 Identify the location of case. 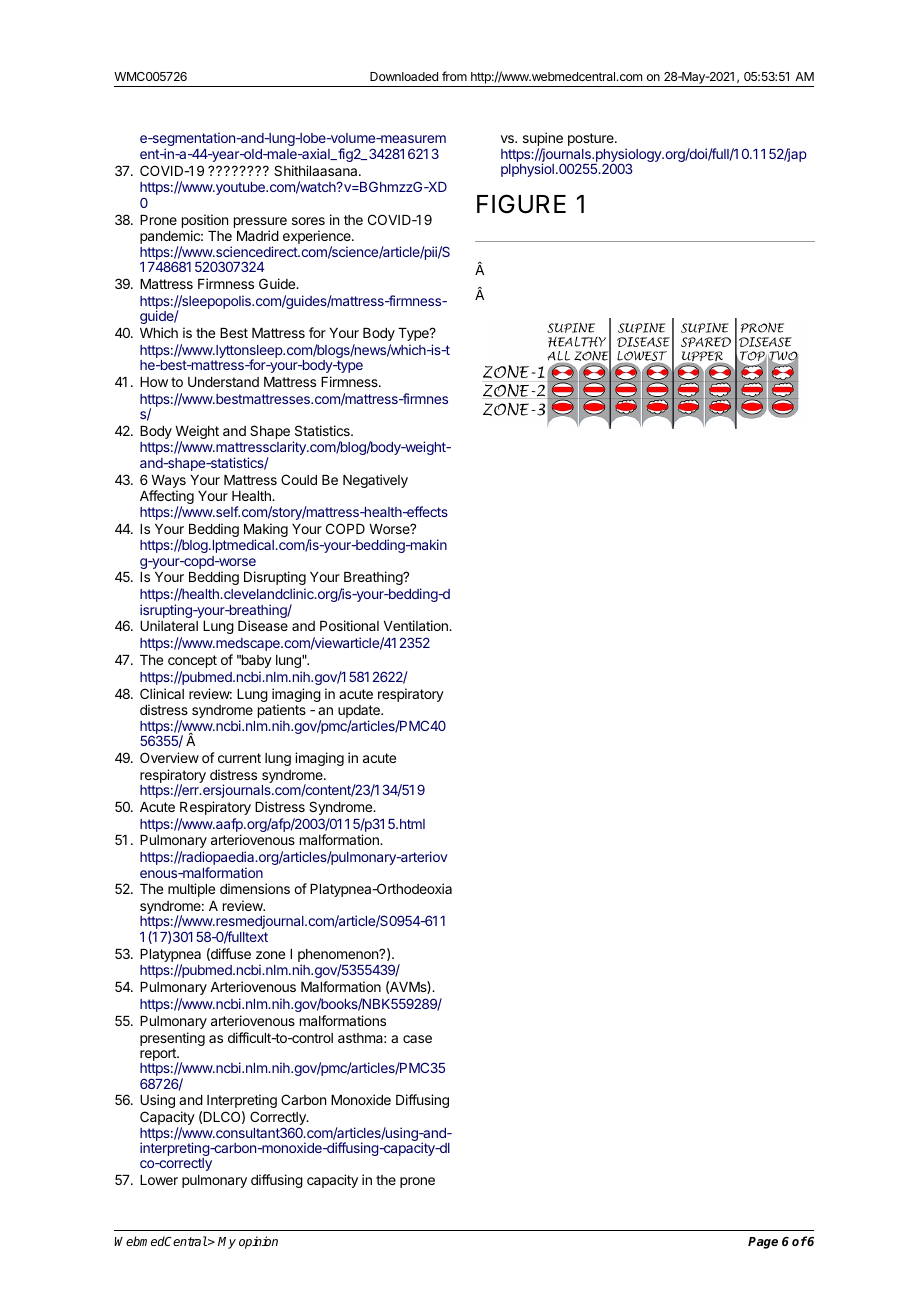
(417, 1039).
